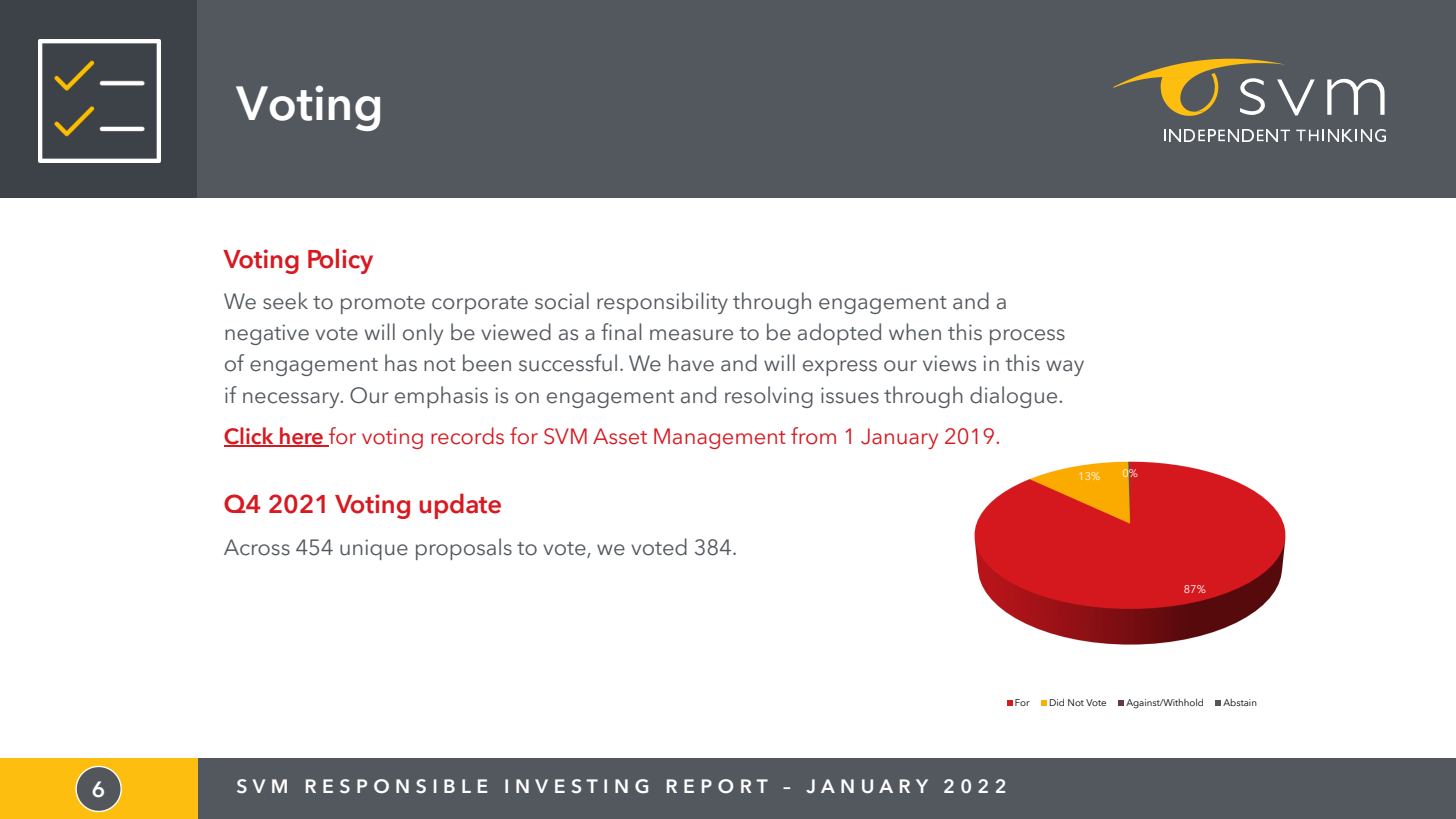 The width and height of the page is (1456, 819). Describe the element at coordinates (292, 400) in the page. I see `necessary` at that location.
